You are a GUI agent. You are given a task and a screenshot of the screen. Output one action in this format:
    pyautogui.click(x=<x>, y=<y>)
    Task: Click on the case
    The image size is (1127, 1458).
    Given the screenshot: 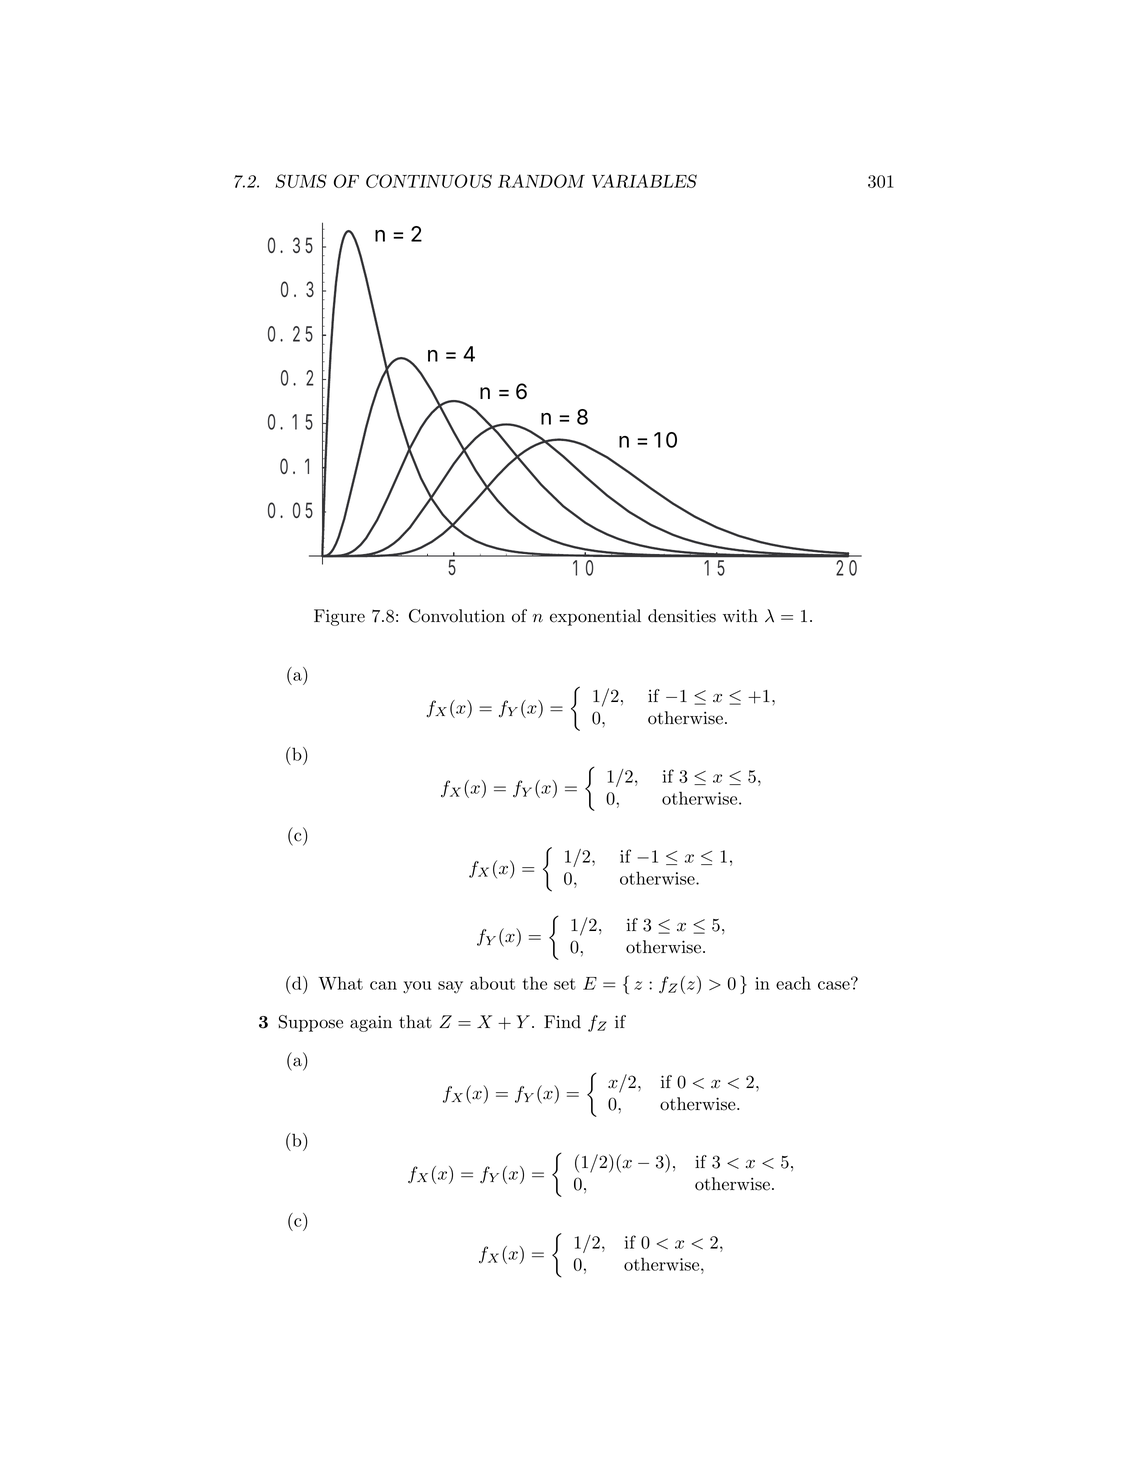 What is the action you would take?
    pyautogui.click(x=835, y=984)
